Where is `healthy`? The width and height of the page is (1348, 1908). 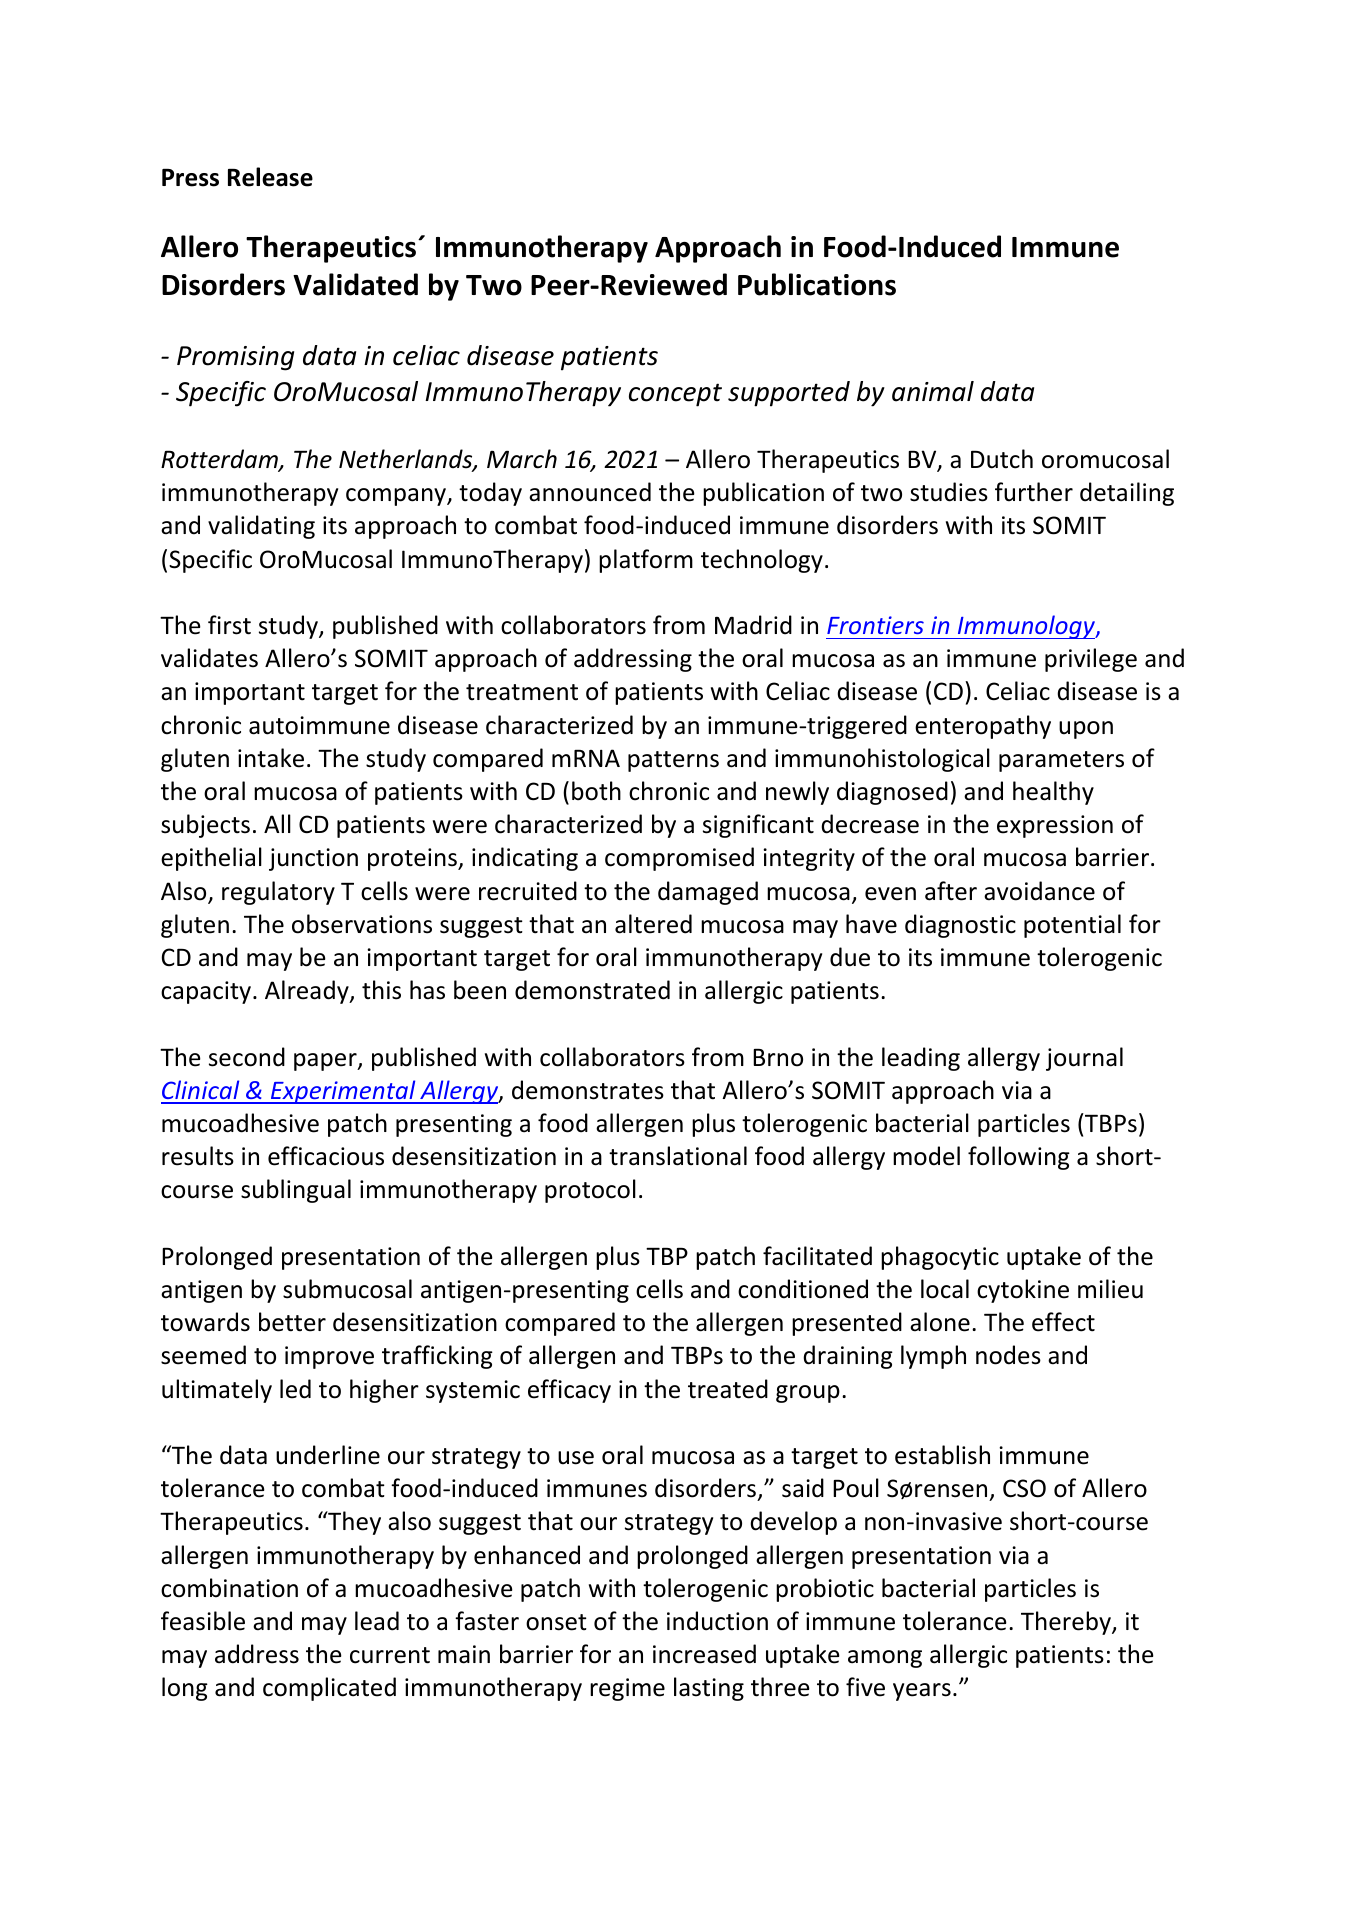 healthy is located at coordinates (1053, 793).
